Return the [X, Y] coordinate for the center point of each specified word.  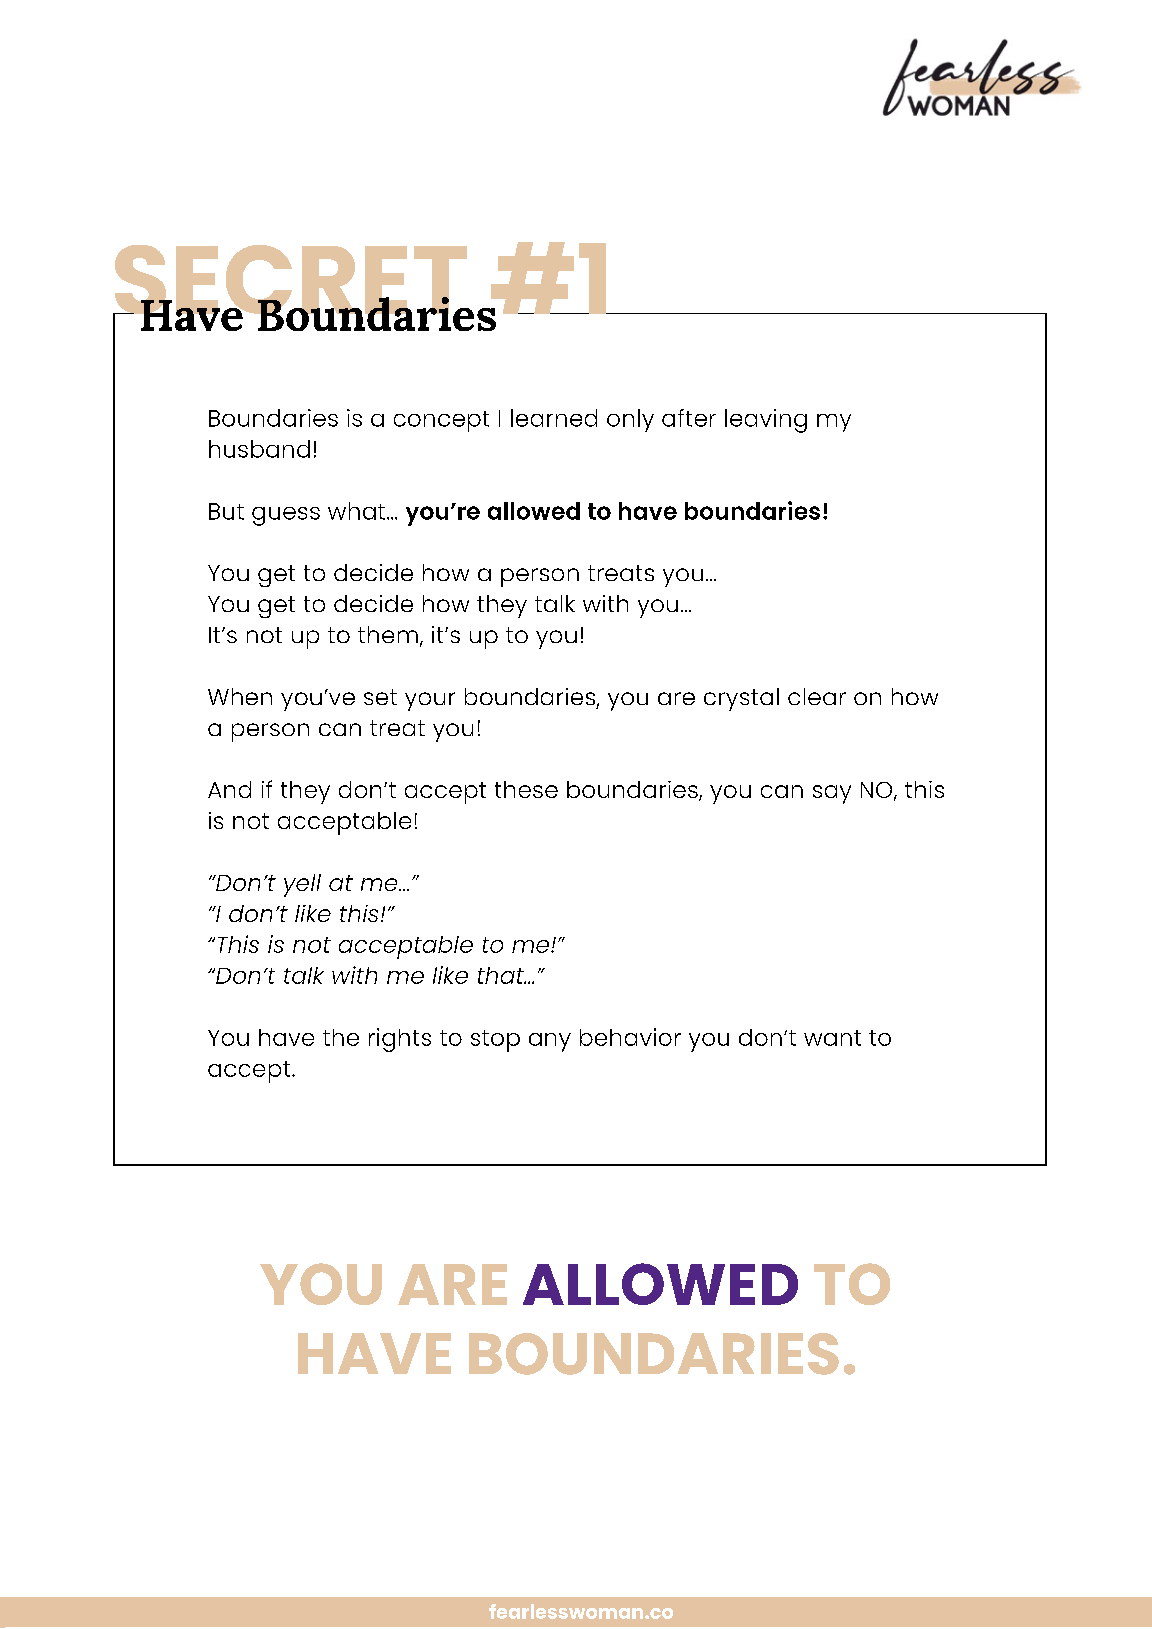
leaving [766, 421]
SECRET [291, 281]
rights [400, 1040]
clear [817, 696]
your [430, 701]
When [240, 696]
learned [554, 418]
